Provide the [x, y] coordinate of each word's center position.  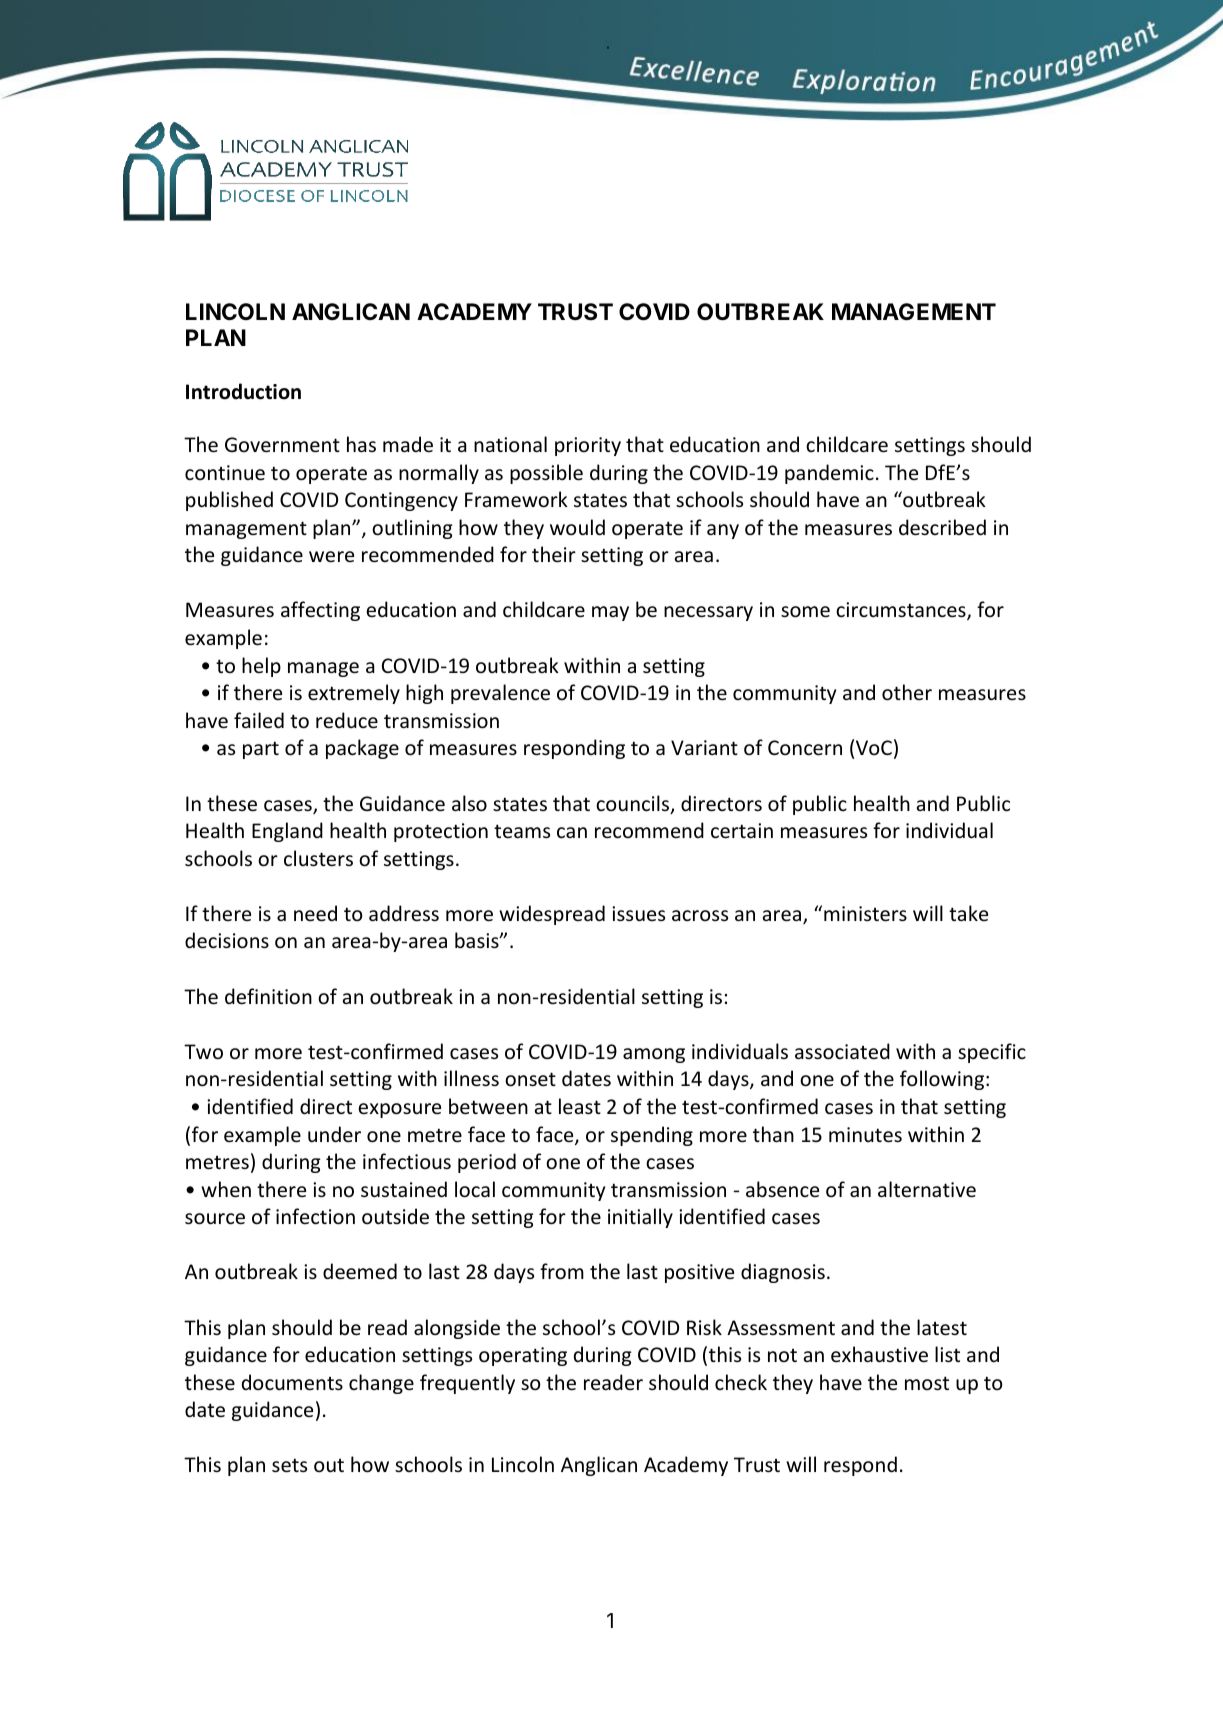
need [315, 913]
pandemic [829, 474]
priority [588, 446]
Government [282, 445]
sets [289, 1465]
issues [638, 914]
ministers [865, 914]
